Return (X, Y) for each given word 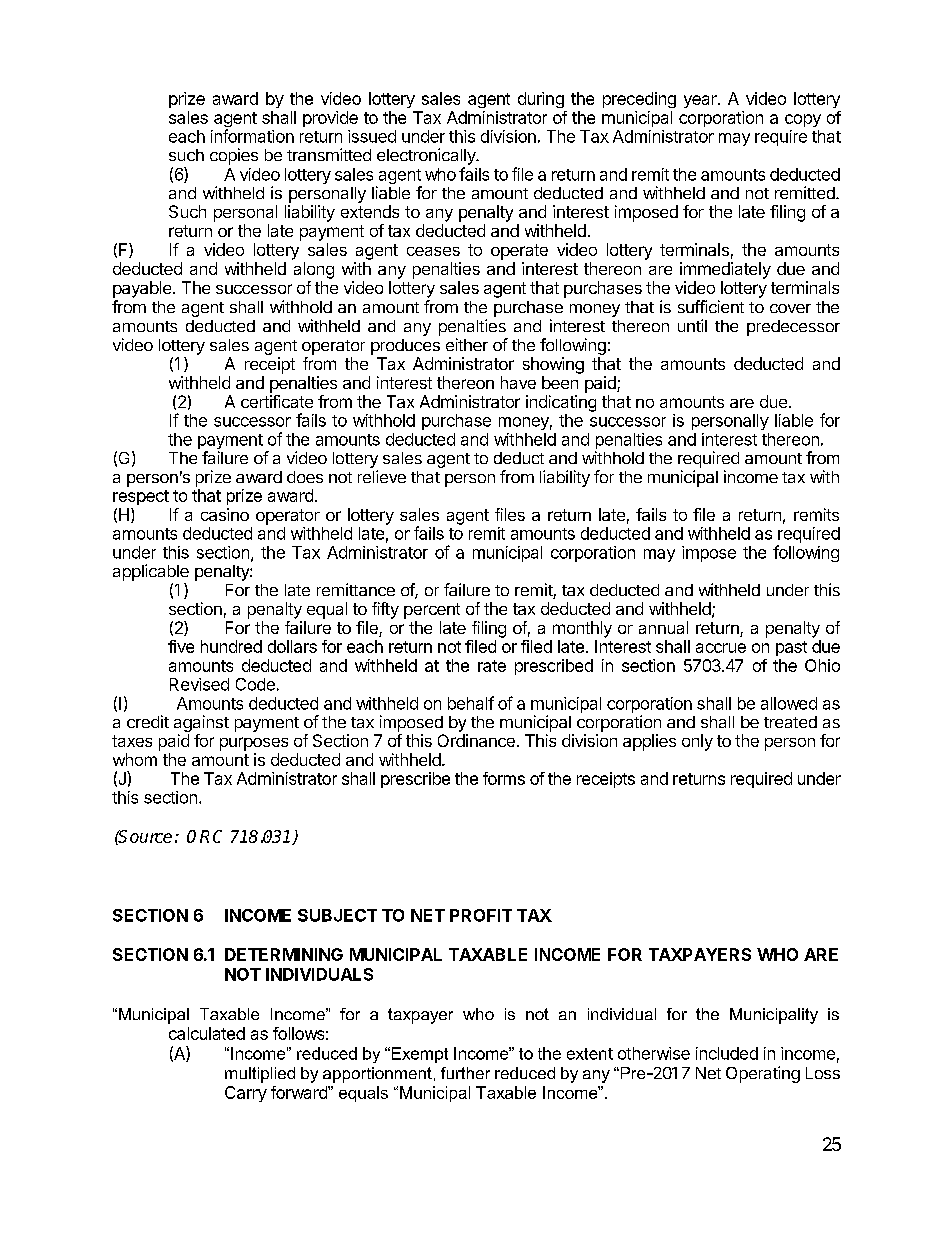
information (252, 136)
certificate (277, 401)
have (518, 382)
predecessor (793, 328)
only (697, 742)
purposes (254, 744)
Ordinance (476, 740)
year (701, 101)
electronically (427, 156)
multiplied (260, 1075)
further (465, 1073)
